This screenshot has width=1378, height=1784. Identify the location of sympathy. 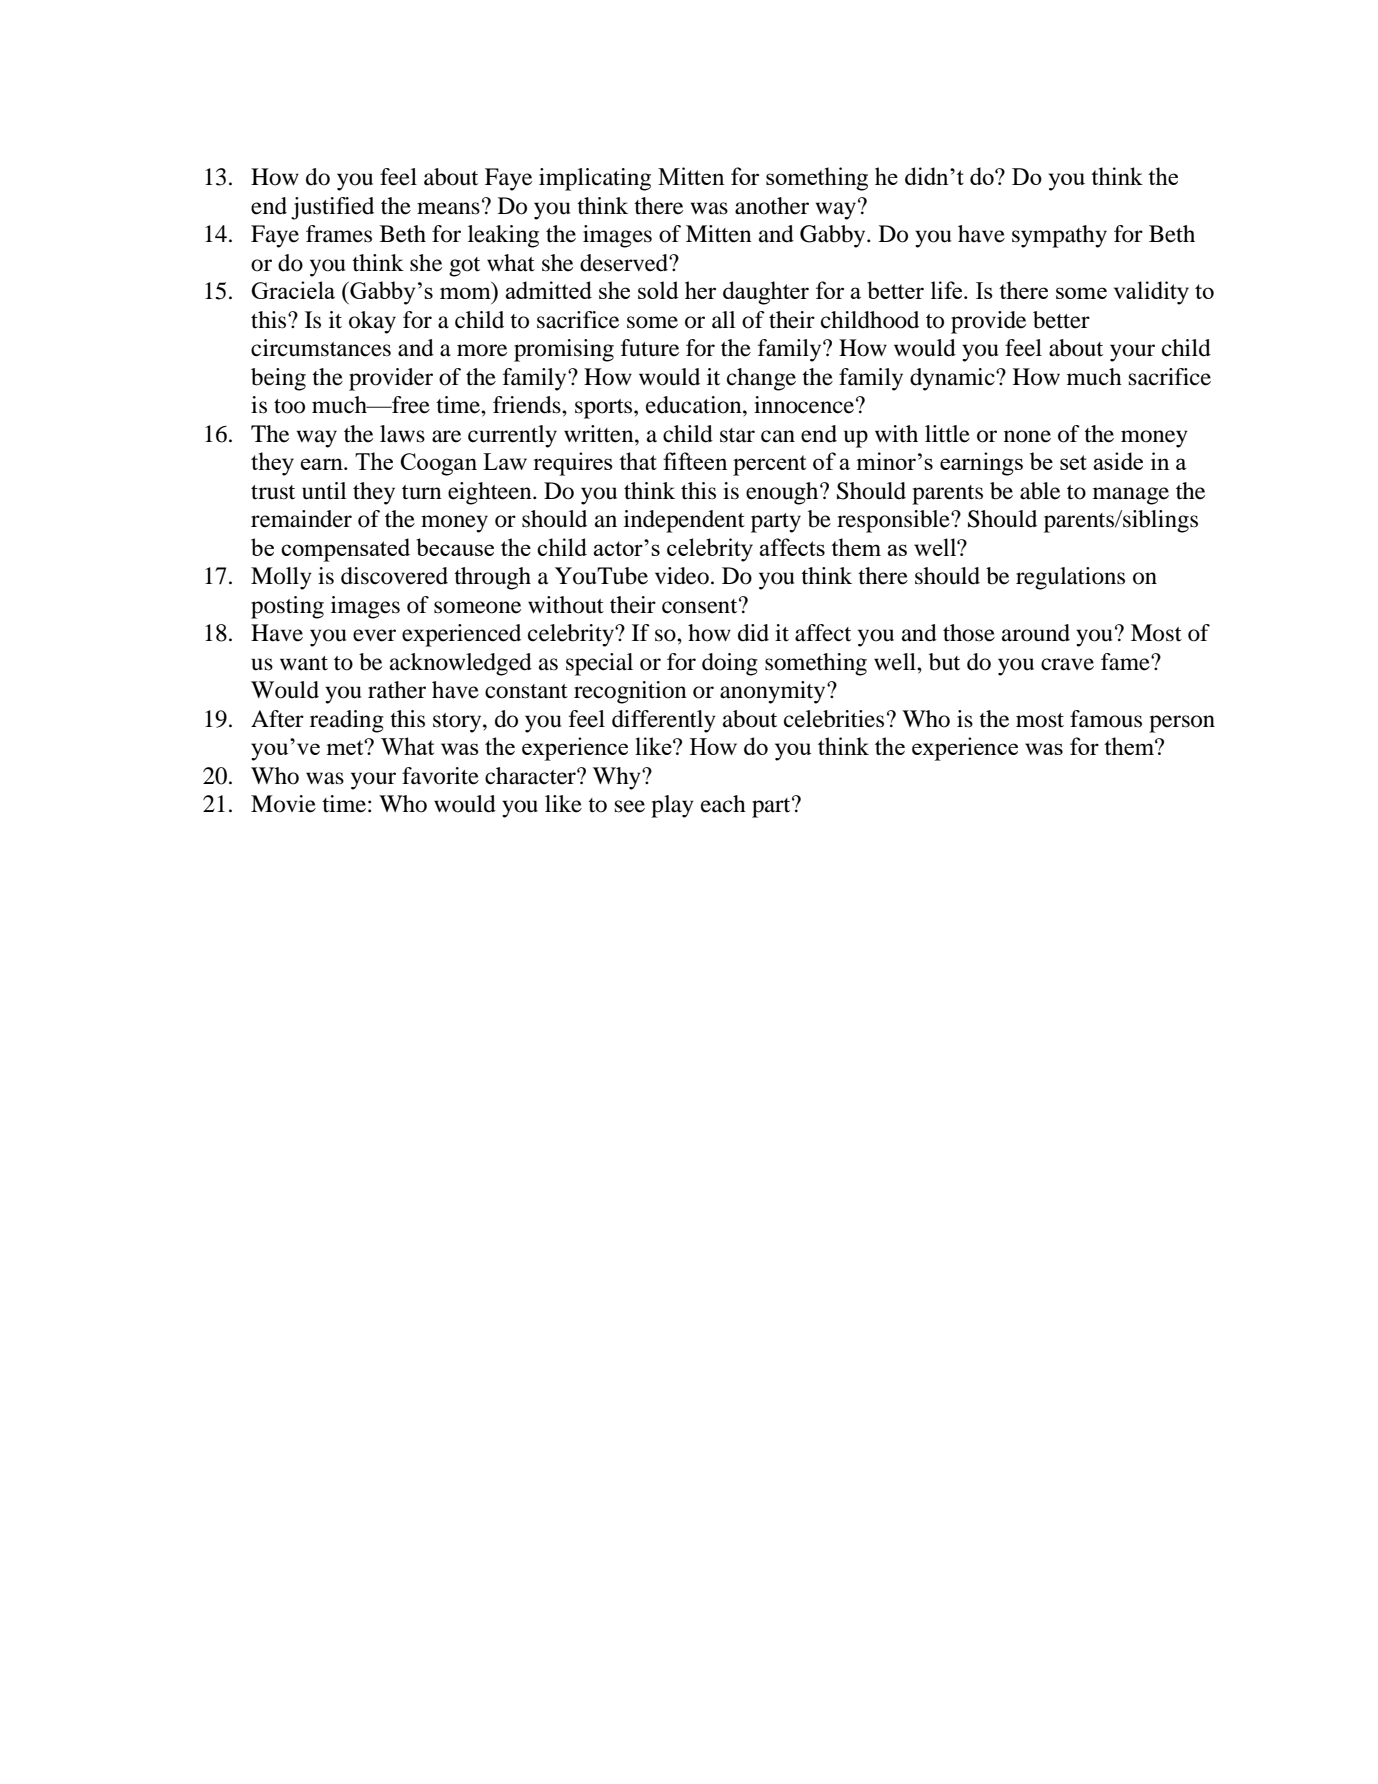
(1059, 236).
